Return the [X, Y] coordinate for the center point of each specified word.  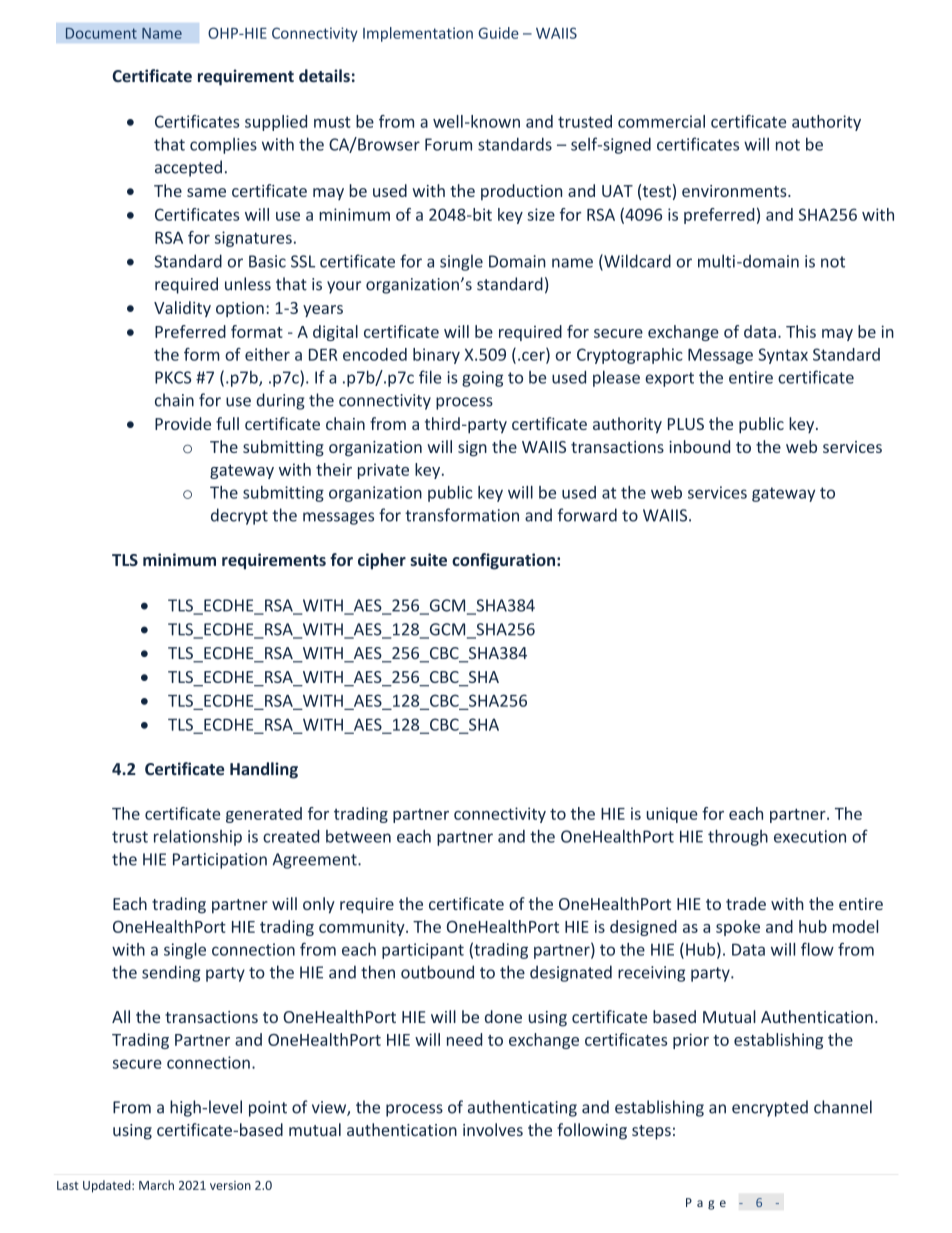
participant [423, 951]
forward [587, 515]
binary [436, 356]
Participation [220, 861]
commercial [661, 121]
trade [746, 903]
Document [101, 33]
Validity [182, 309]
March [156, 1185]
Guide [498, 33]
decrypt [239, 516]
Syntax [783, 356]
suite [428, 559]
